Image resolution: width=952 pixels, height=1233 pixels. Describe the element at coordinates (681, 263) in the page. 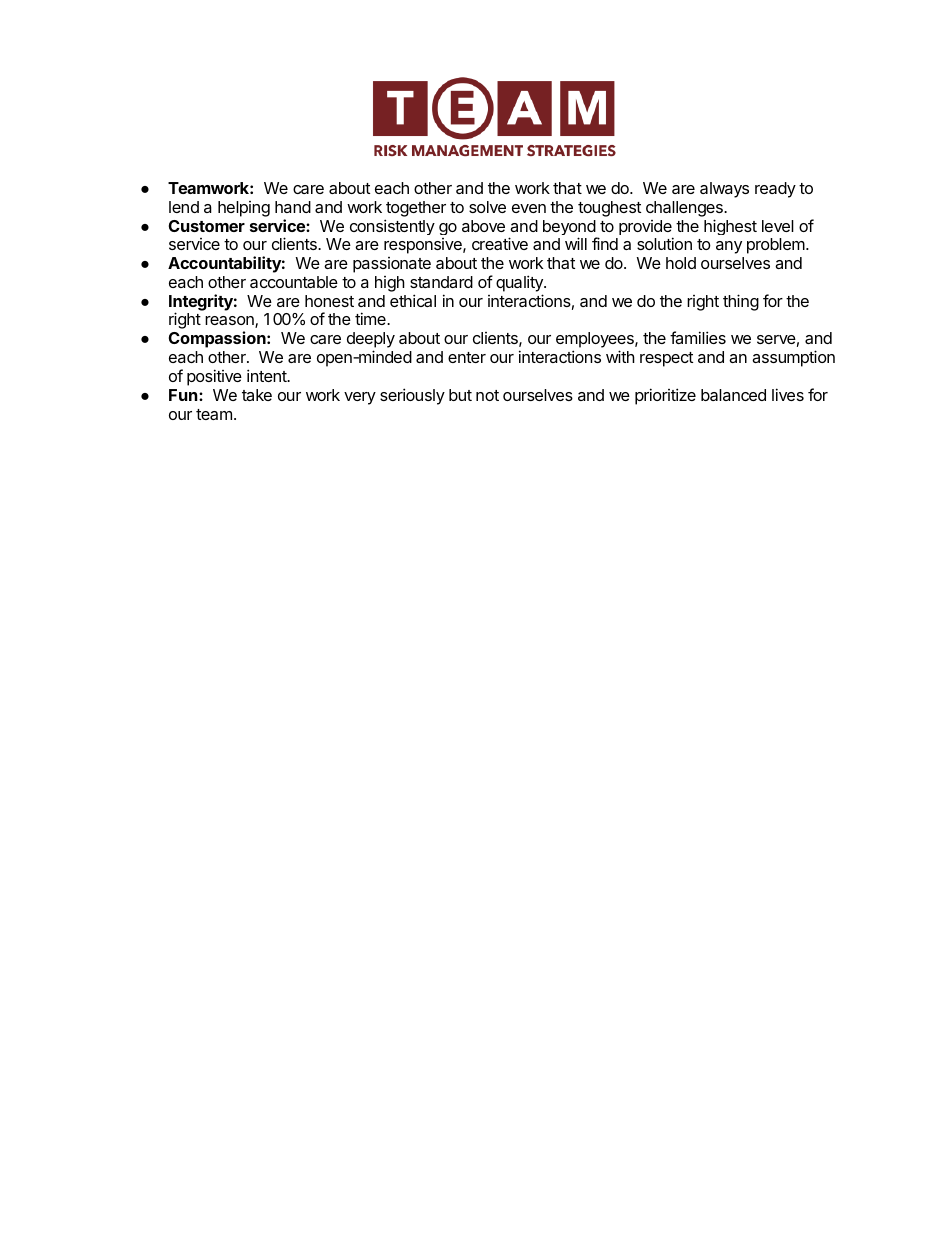

I see `hold` at that location.
